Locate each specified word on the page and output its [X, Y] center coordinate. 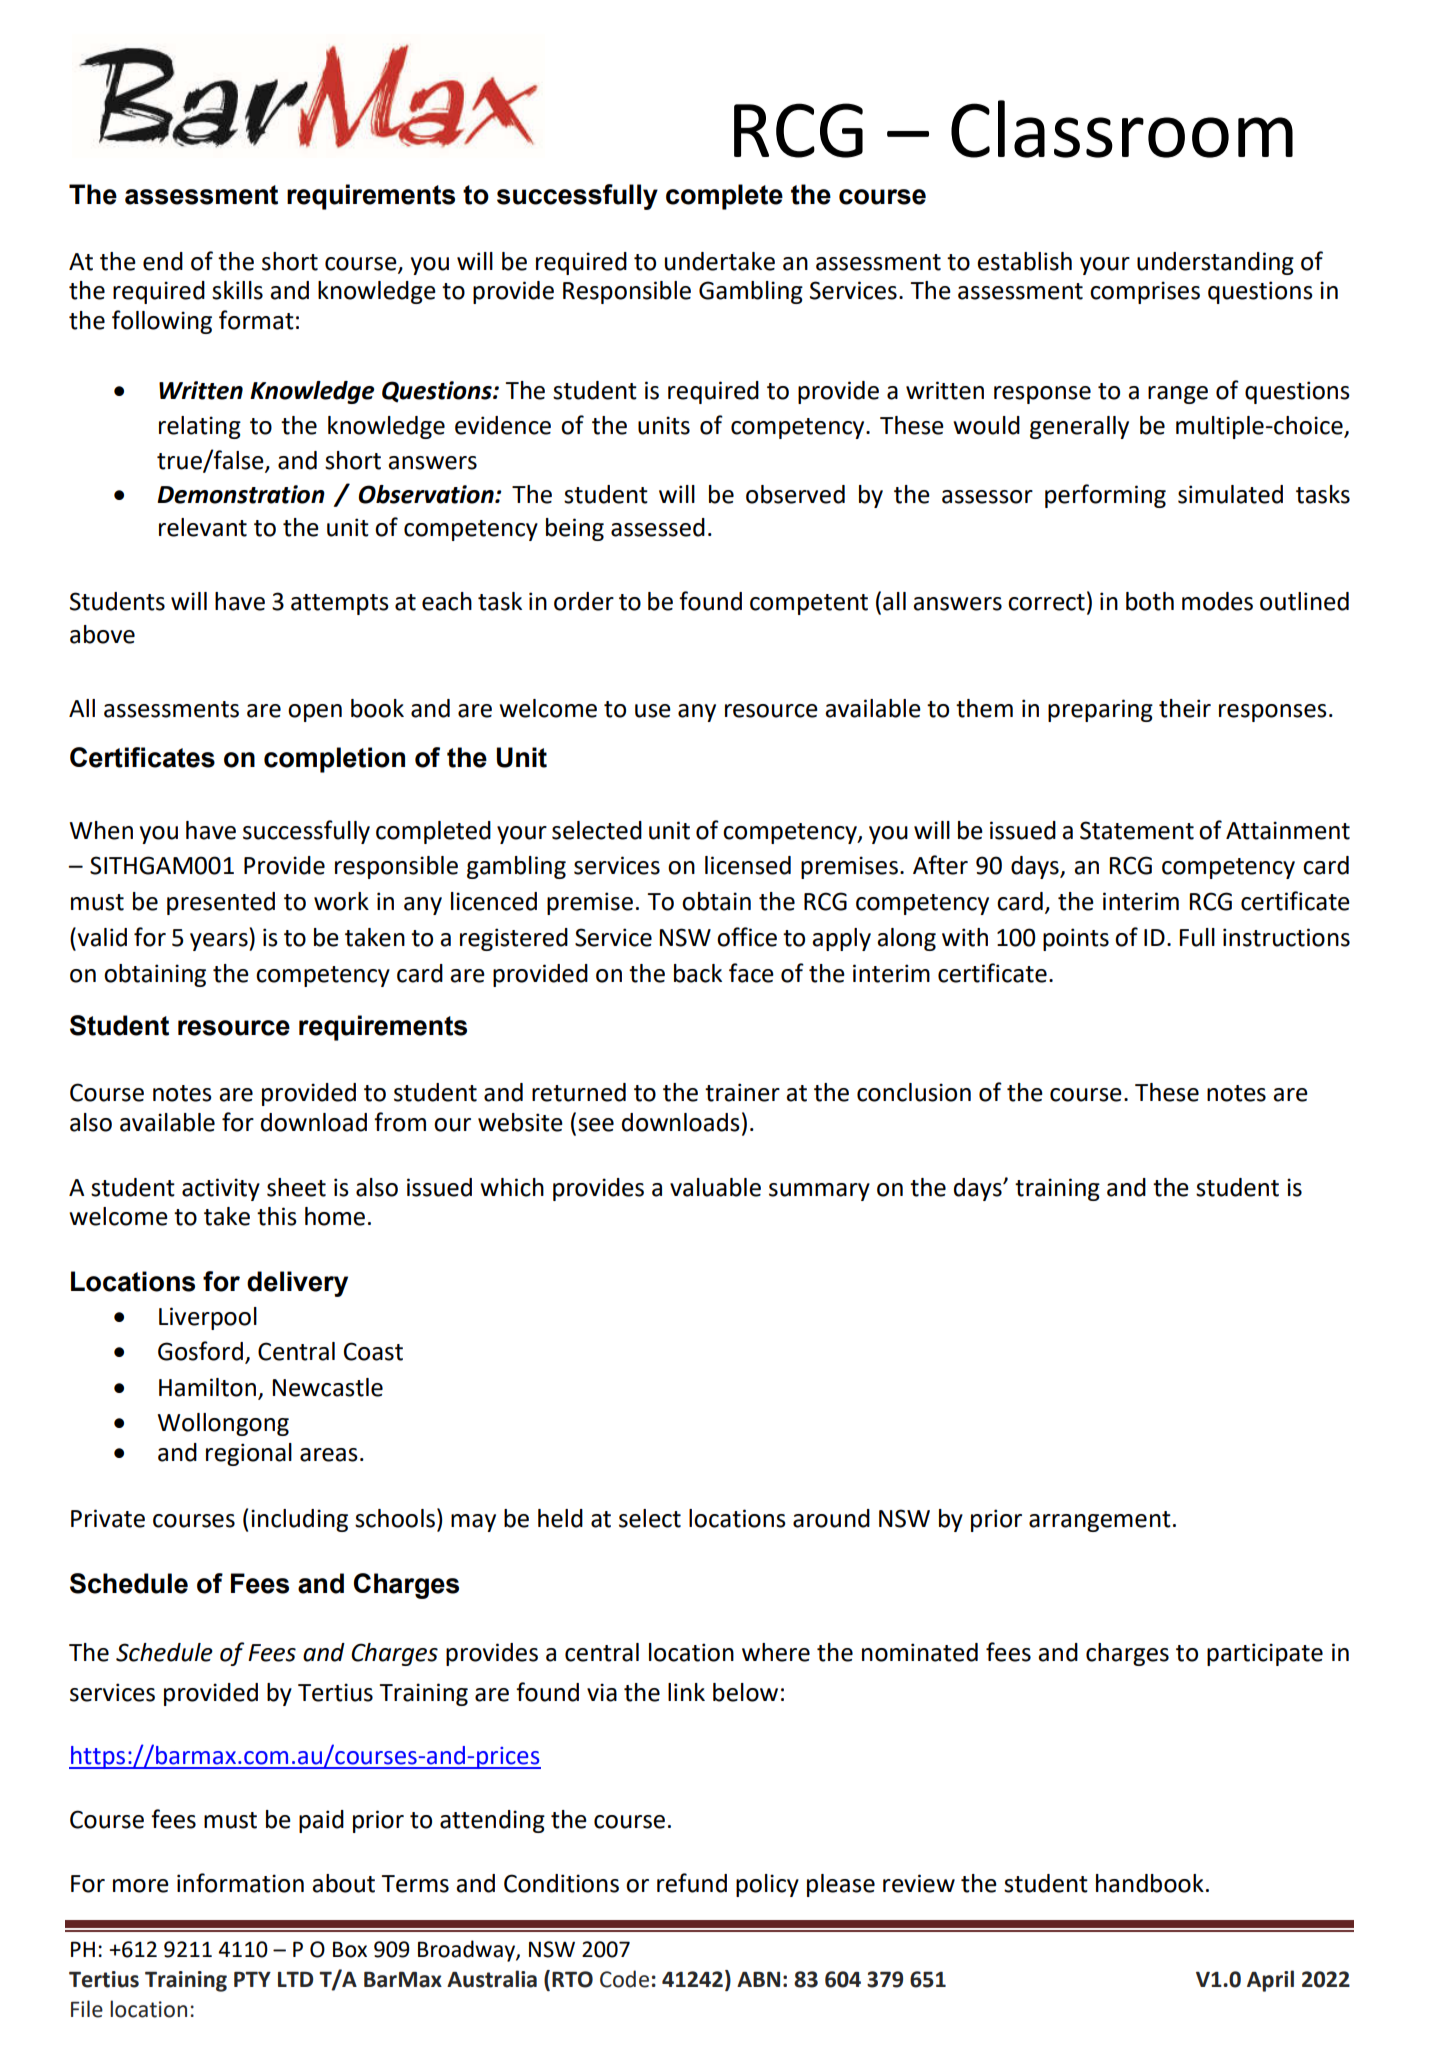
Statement [1137, 830]
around [831, 1518]
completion [334, 760]
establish [1024, 261]
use [653, 711]
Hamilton [207, 1387]
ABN [758, 1979]
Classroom [1122, 129]
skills [237, 290]
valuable [715, 1187]
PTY [252, 1979]
